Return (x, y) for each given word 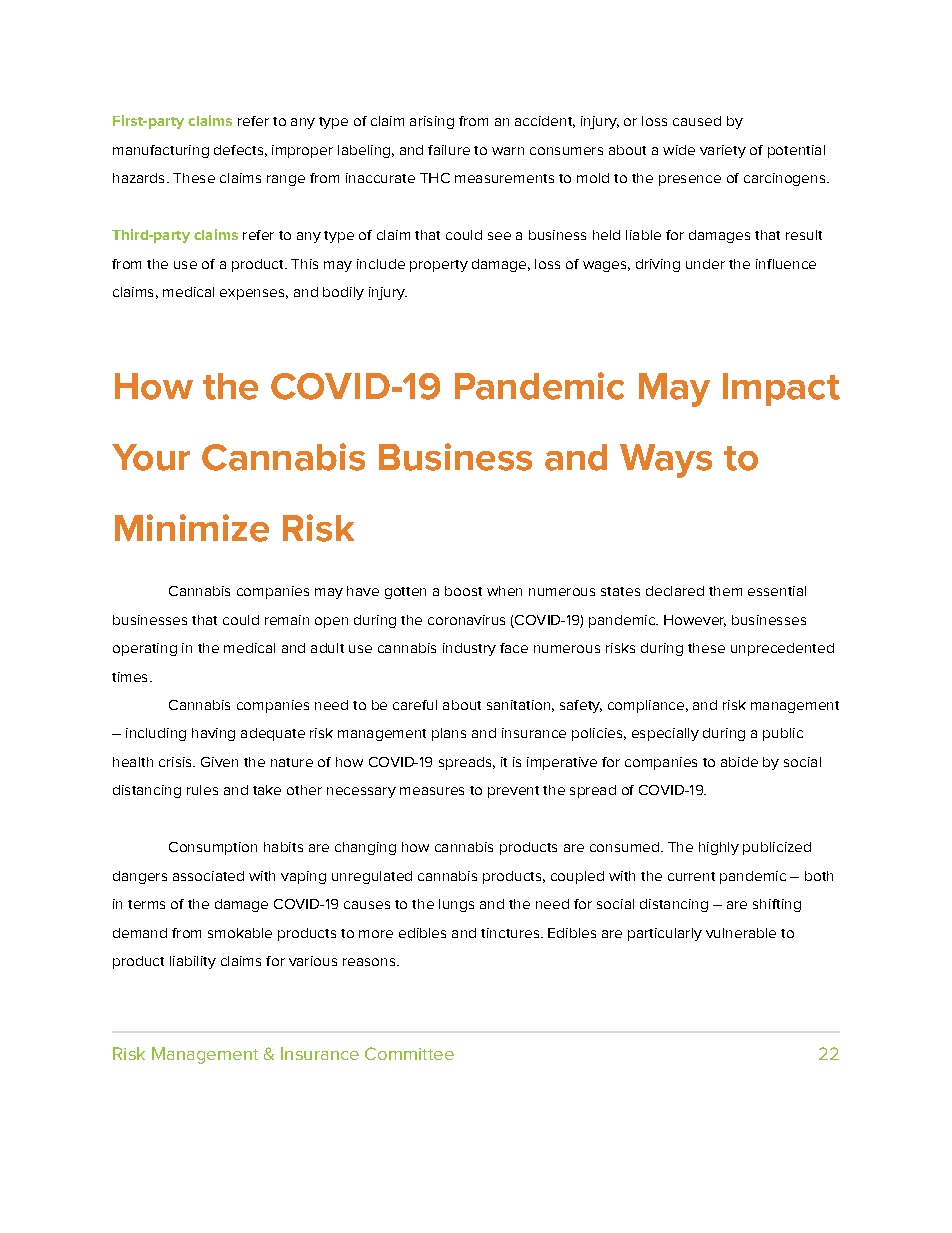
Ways (666, 461)
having (213, 734)
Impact (781, 389)
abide (739, 762)
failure (449, 150)
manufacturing (161, 151)
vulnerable (741, 933)
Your (151, 457)
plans (449, 734)
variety (723, 151)
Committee (409, 1053)
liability (193, 962)
